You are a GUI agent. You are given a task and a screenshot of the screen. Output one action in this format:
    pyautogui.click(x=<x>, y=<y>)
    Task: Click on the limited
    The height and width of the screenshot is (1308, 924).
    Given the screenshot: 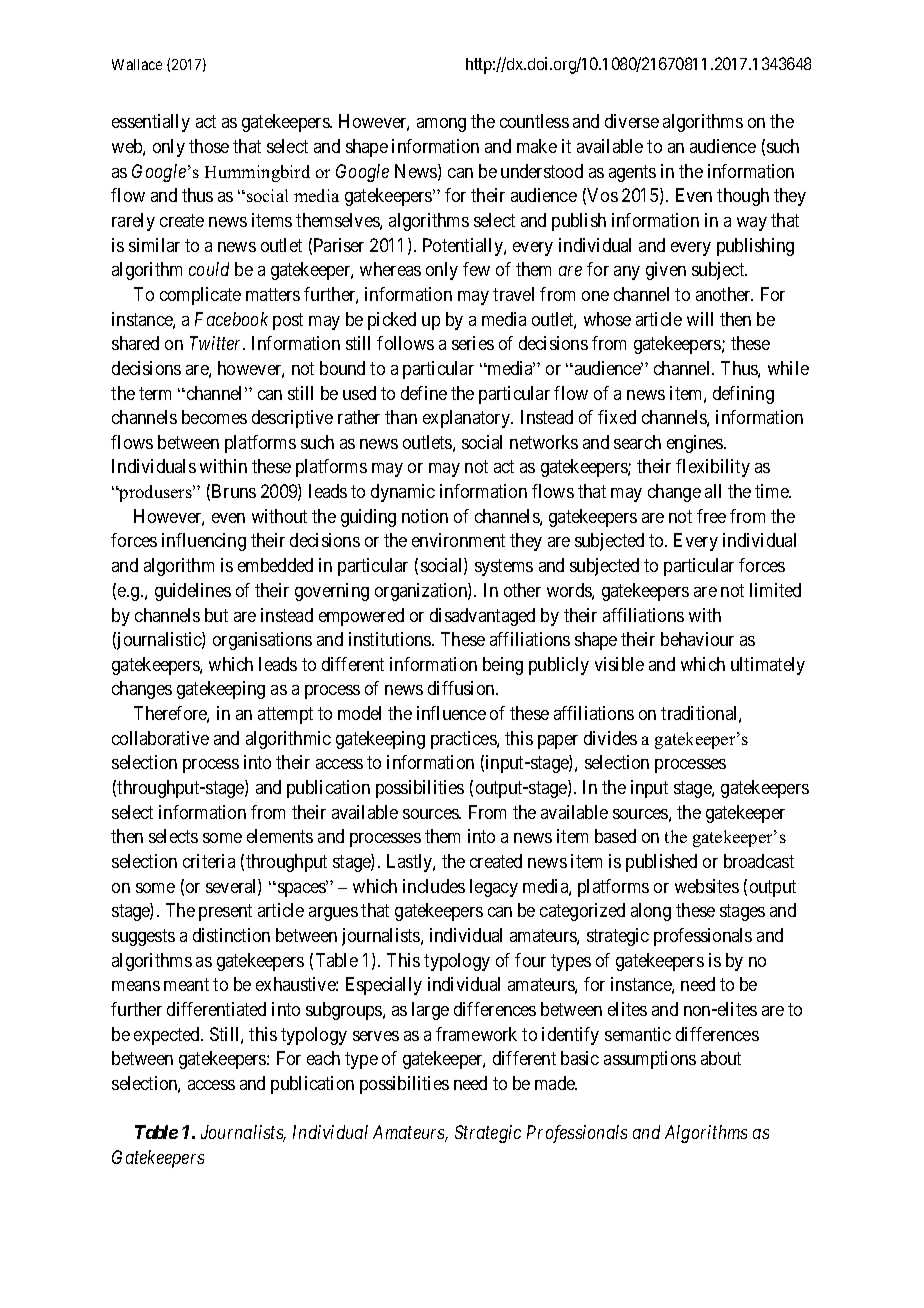 What is the action you would take?
    pyautogui.click(x=775, y=590)
